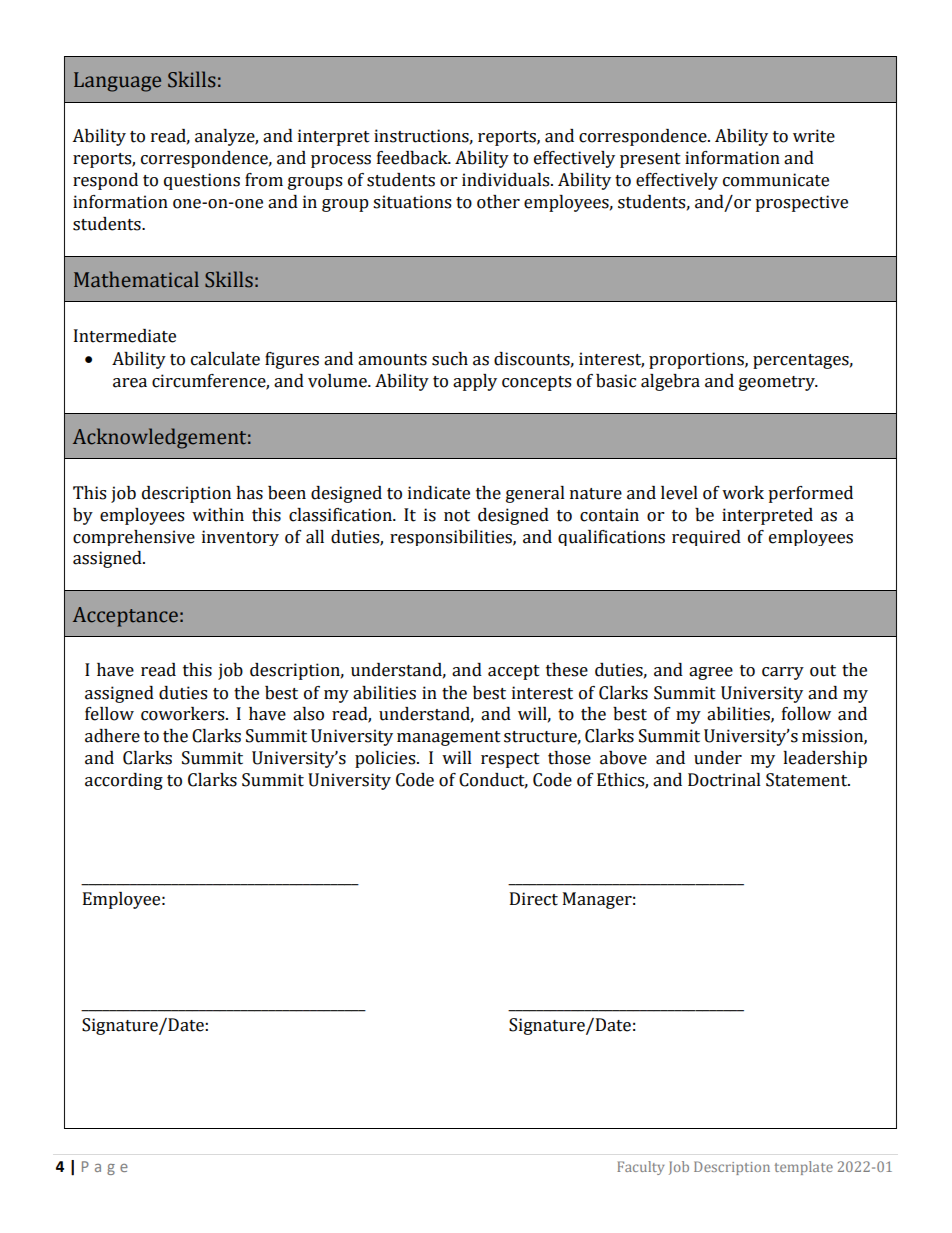 This screenshot has width=952, height=1233. Describe the element at coordinates (124, 781) in the screenshot. I see `according` at that location.
